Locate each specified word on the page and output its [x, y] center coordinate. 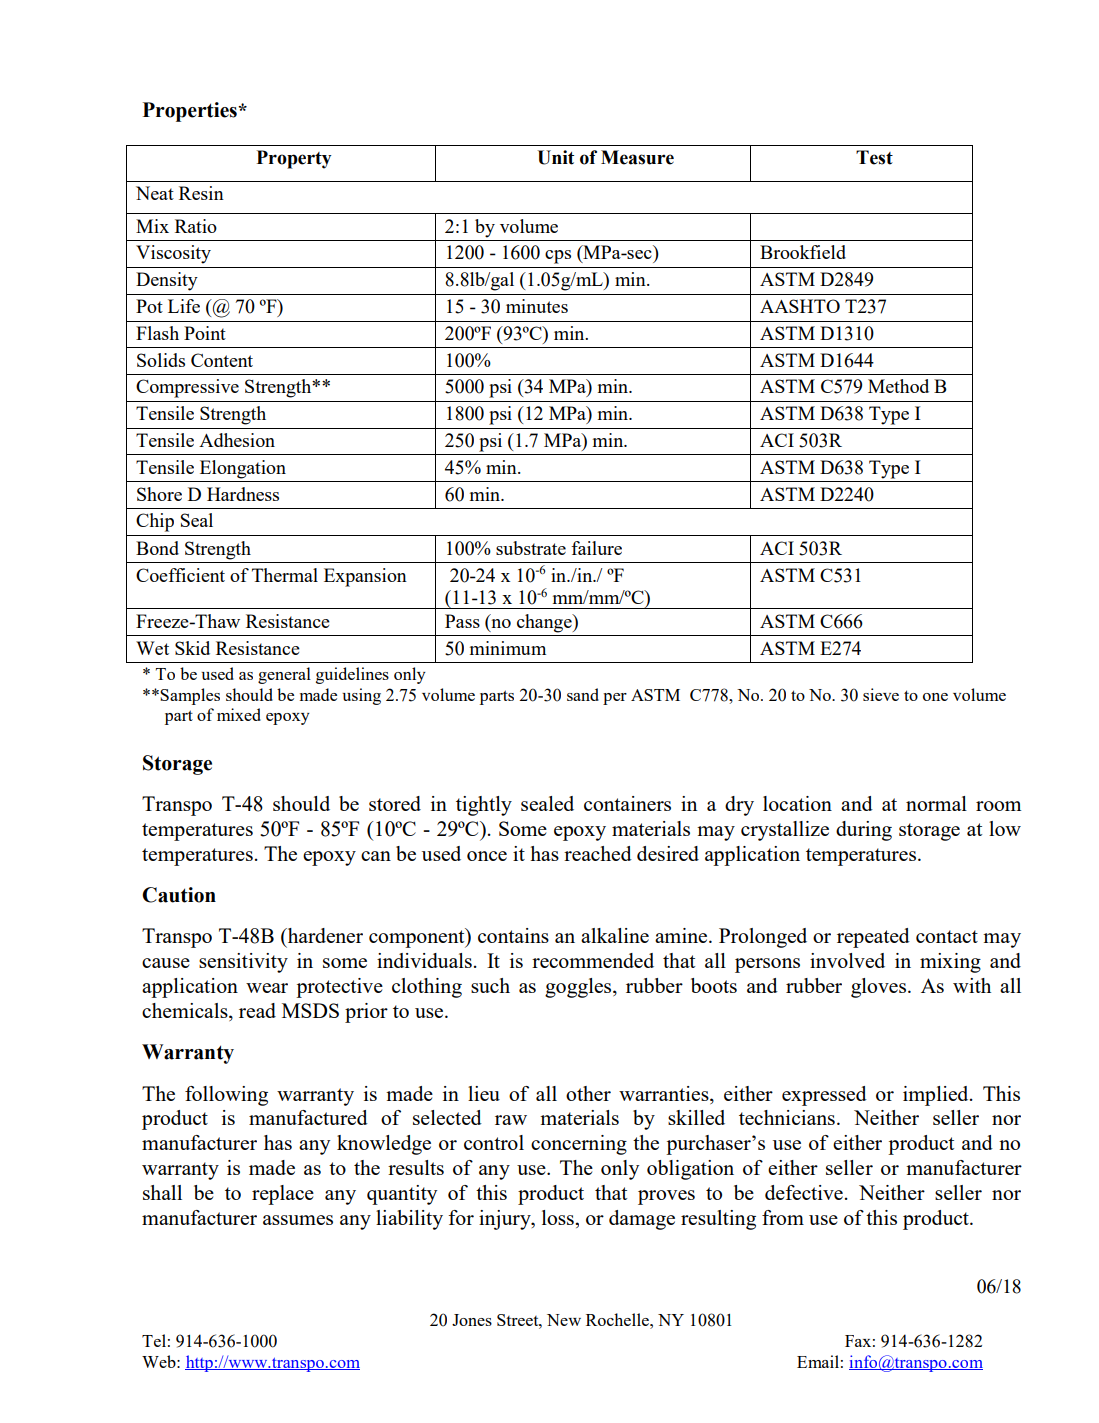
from [783, 1217]
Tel [154, 1340]
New [564, 1320]
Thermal [285, 575]
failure [596, 548]
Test [874, 157]
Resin [201, 193]
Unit [555, 157]
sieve [881, 694]
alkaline [615, 935]
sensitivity [243, 963]
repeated [873, 938]
